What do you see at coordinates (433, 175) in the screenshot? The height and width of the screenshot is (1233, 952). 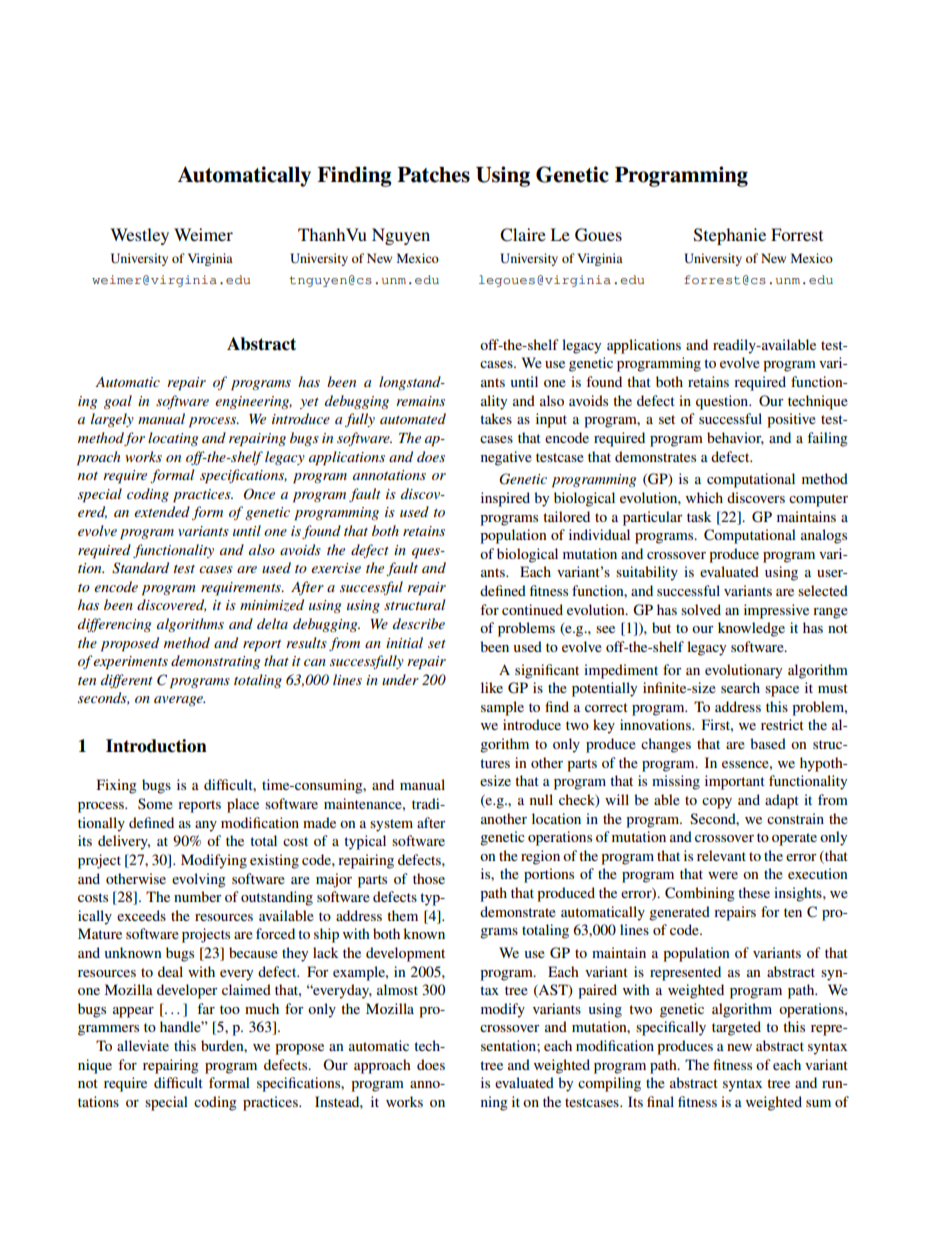 I see `Patches` at bounding box center [433, 175].
